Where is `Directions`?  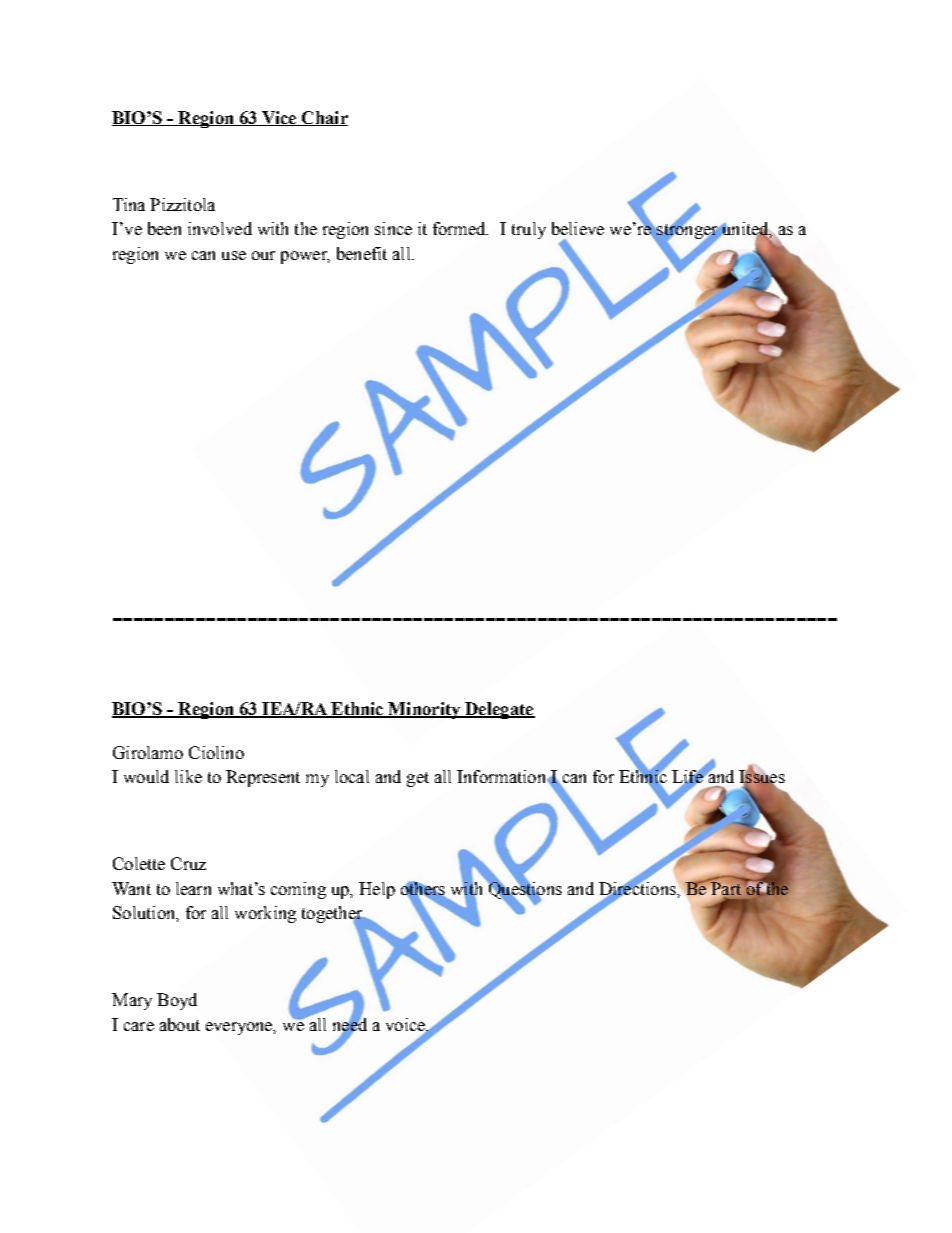
Directions is located at coordinates (638, 888).
